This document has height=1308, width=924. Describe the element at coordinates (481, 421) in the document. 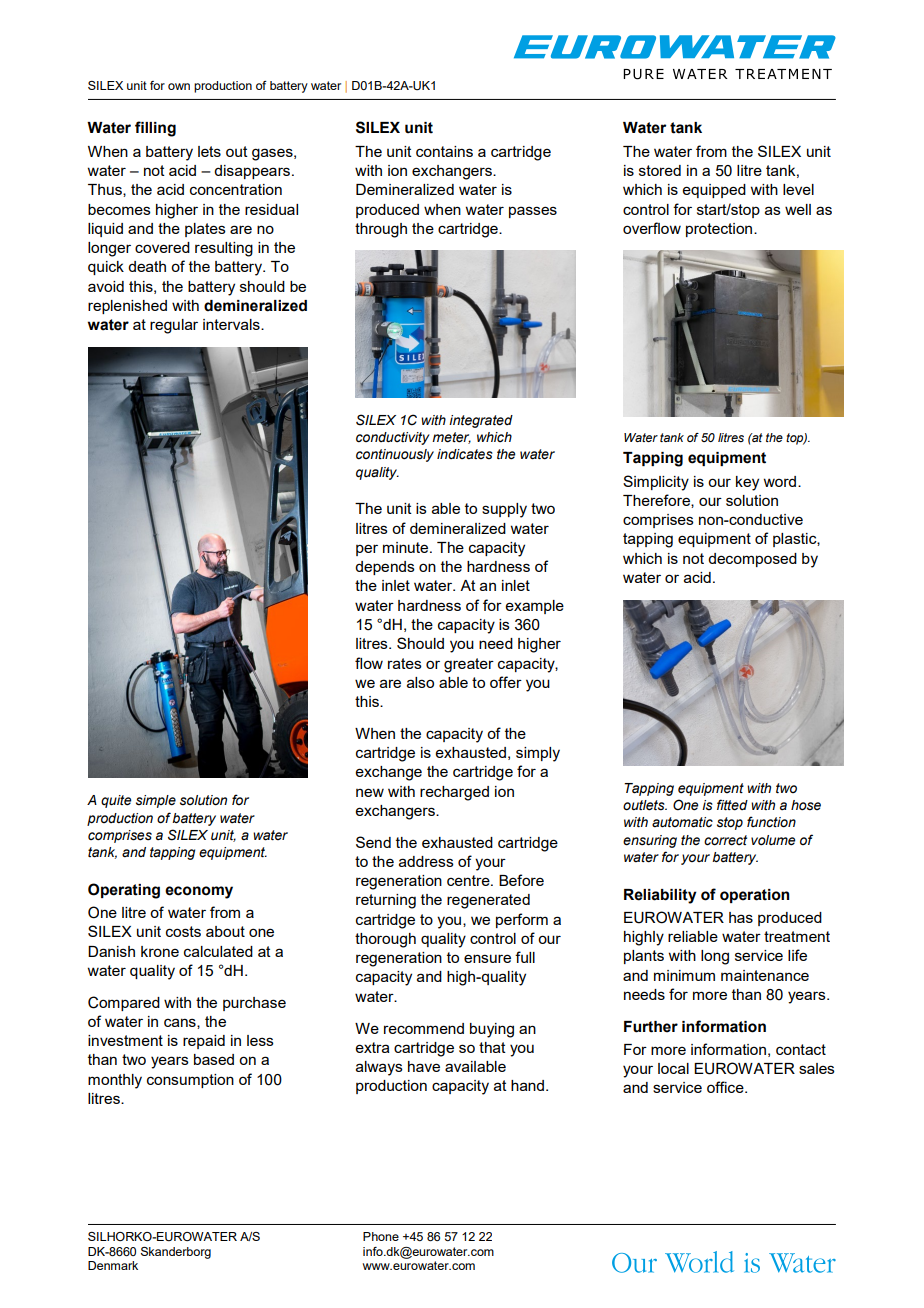

I see `integrated` at that location.
